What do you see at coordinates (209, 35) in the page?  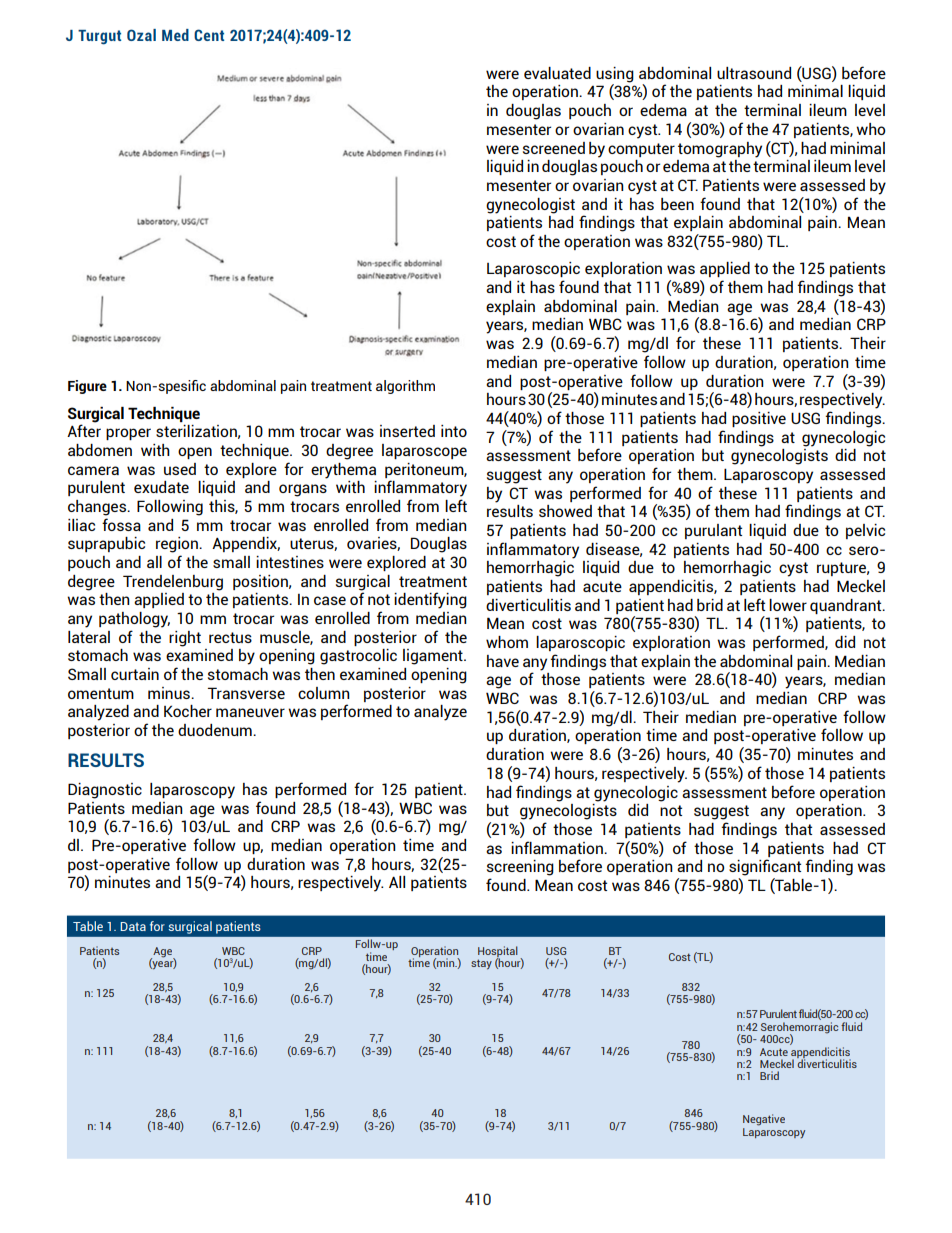 I see `Cent` at bounding box center [209, 35].
